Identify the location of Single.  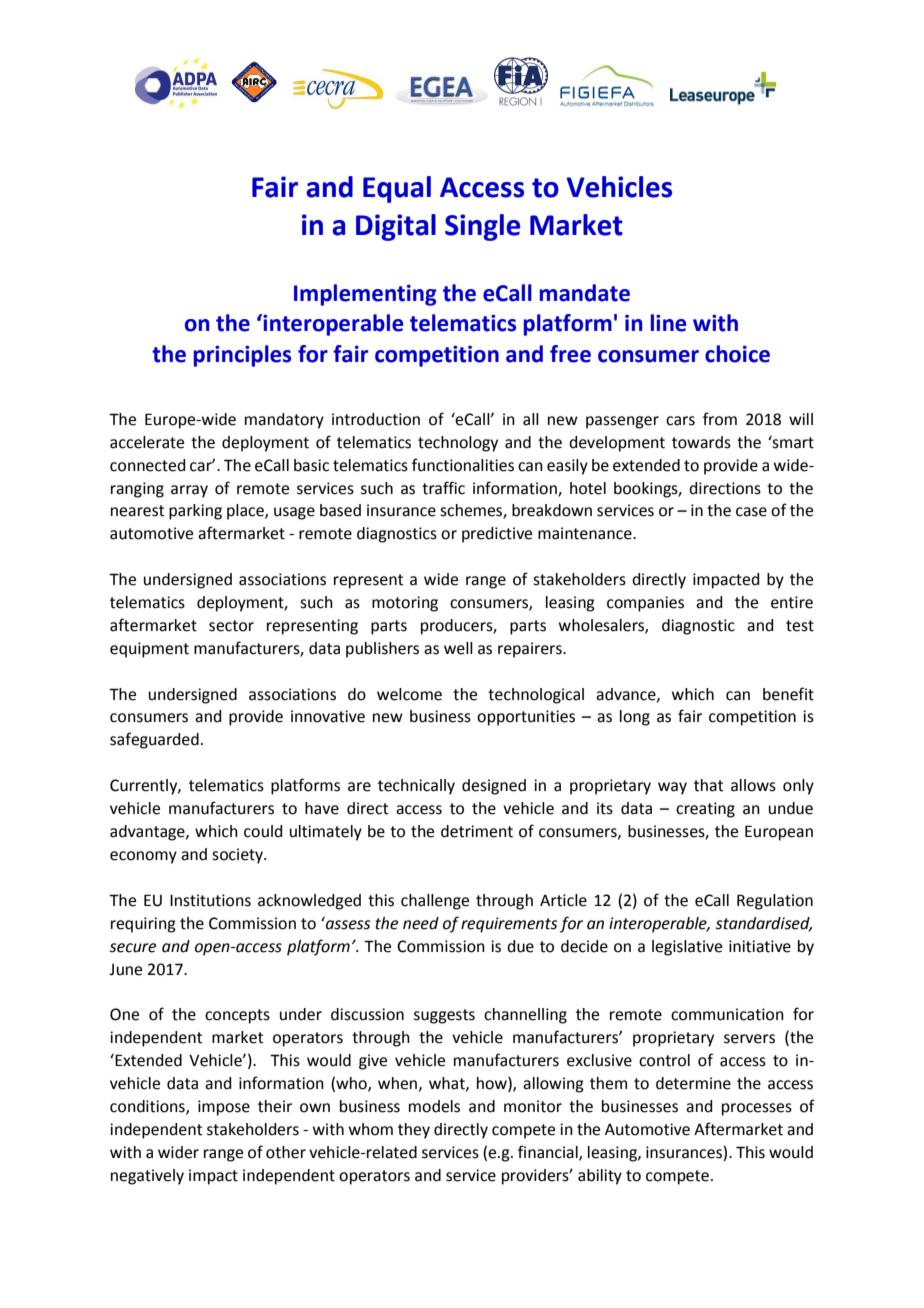
(482, 227).
